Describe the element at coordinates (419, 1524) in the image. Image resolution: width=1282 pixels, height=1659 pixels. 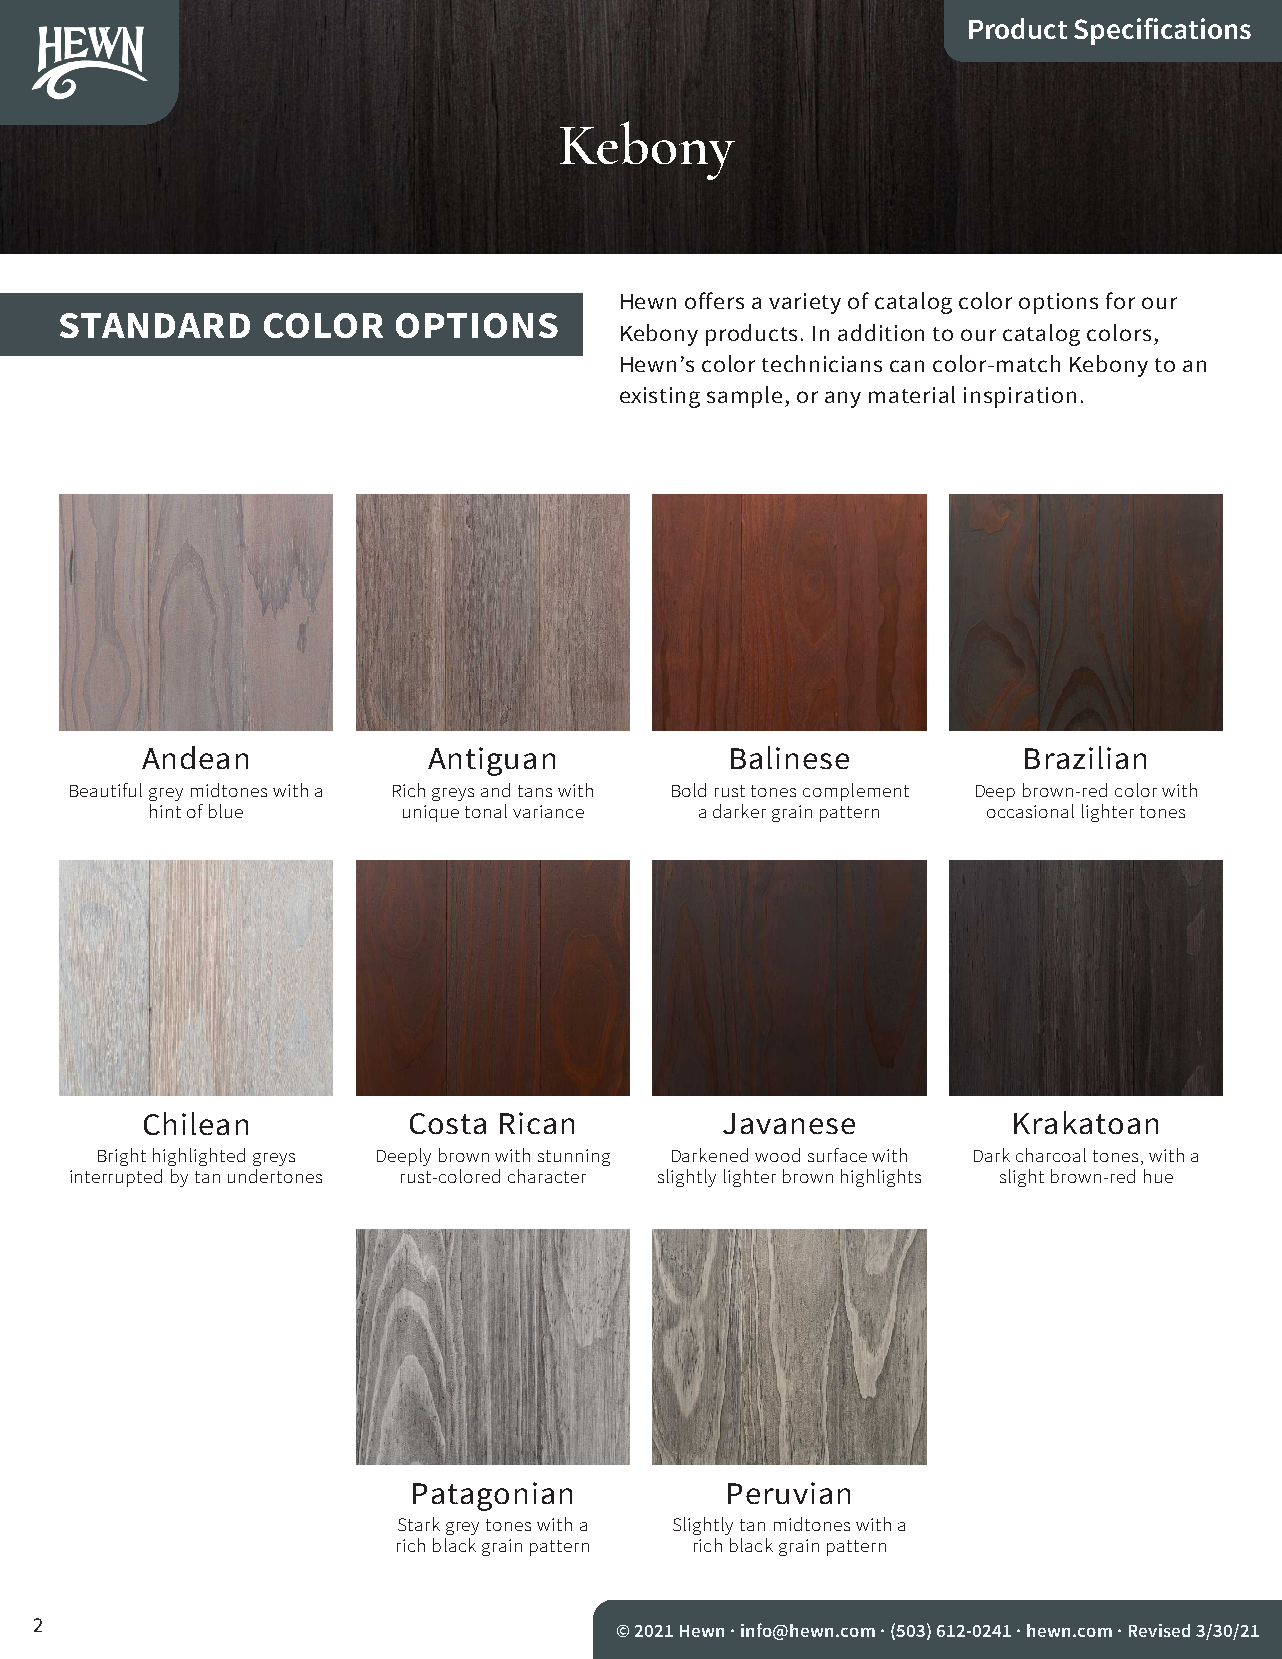
I see `Stark` at that location.
